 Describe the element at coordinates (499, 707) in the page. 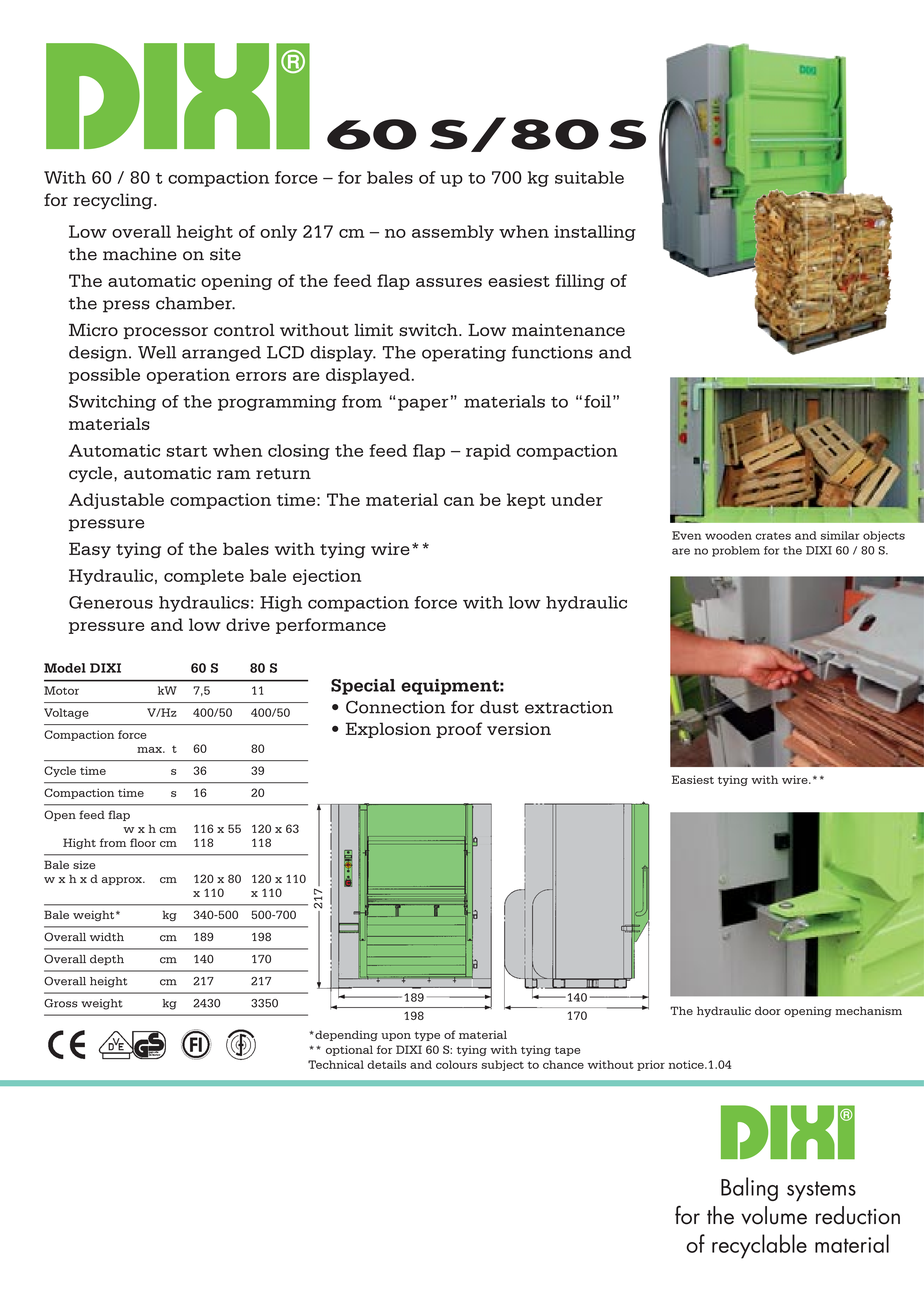

I see `dust` at that location.
